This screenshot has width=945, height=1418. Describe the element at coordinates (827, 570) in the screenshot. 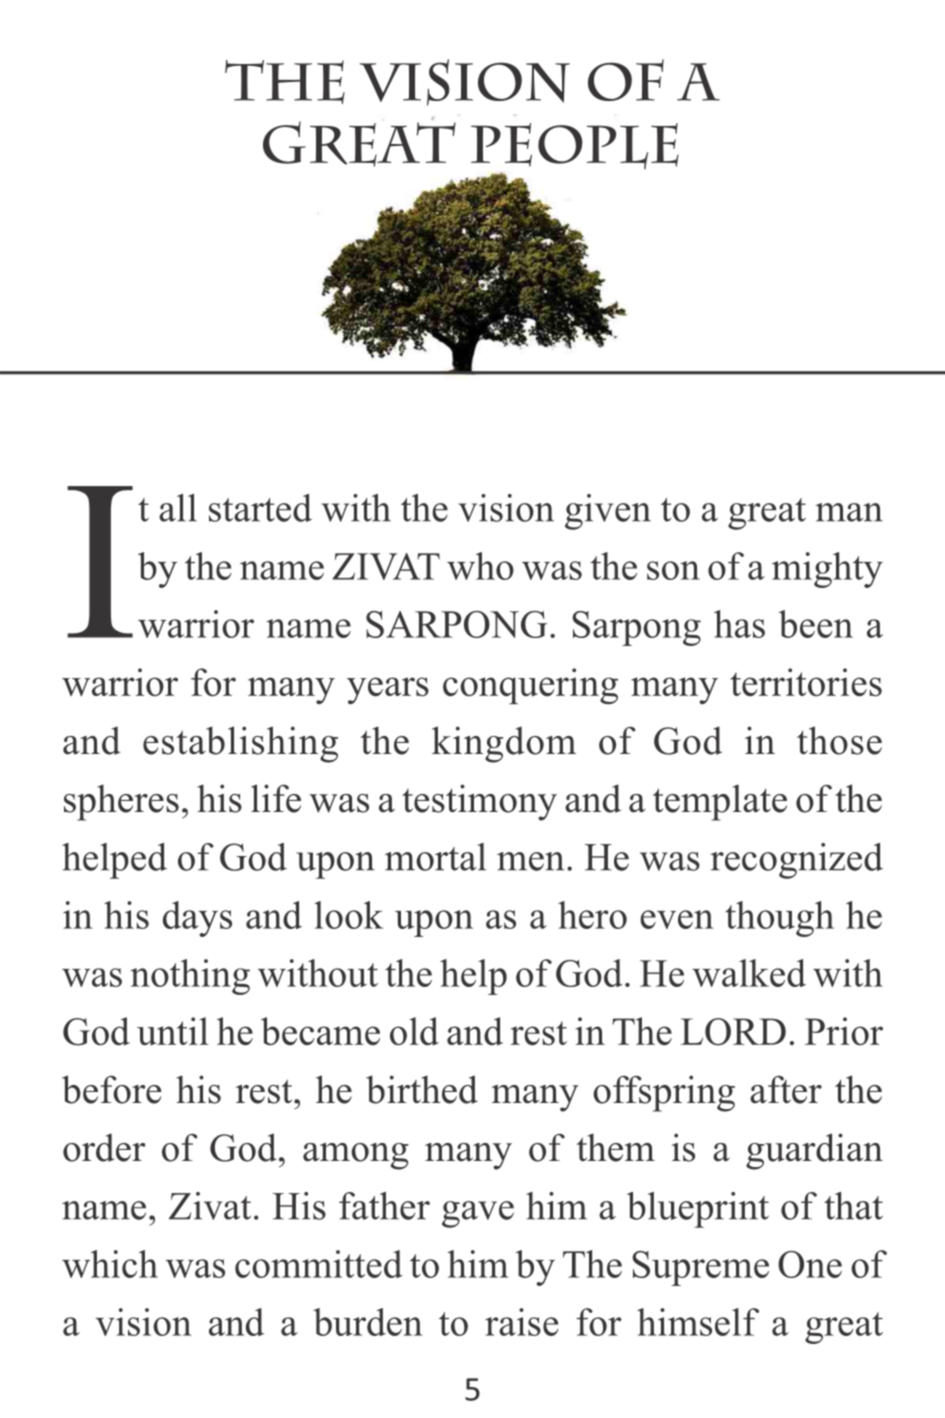

I see `mighty` at that location.
